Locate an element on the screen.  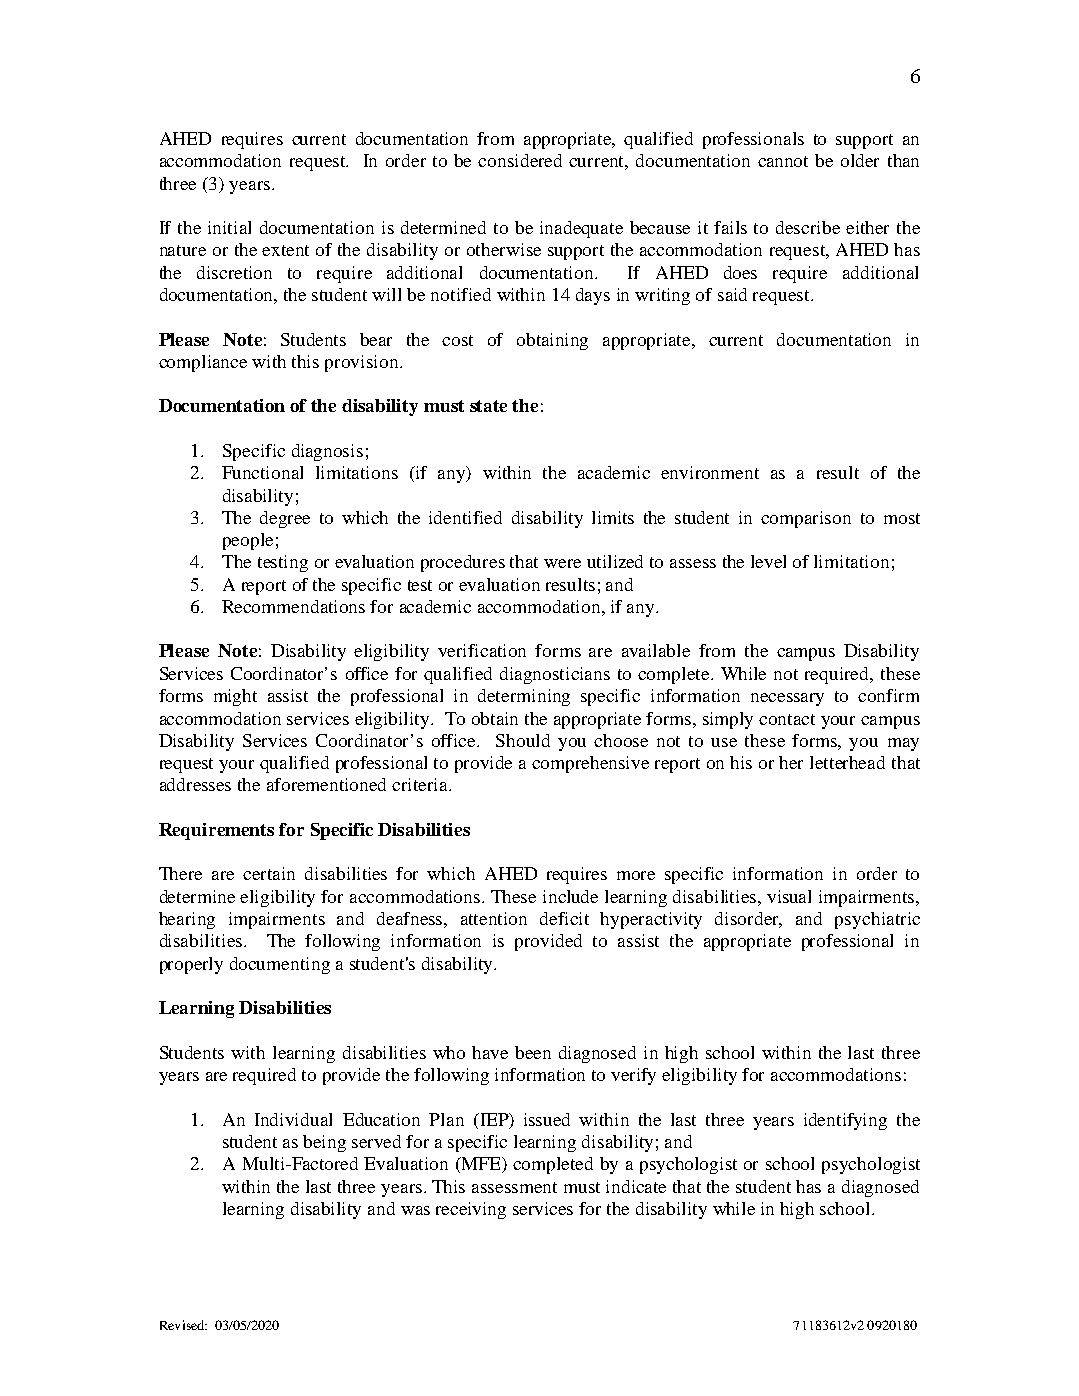
were is located at coordinates (562, 563).
